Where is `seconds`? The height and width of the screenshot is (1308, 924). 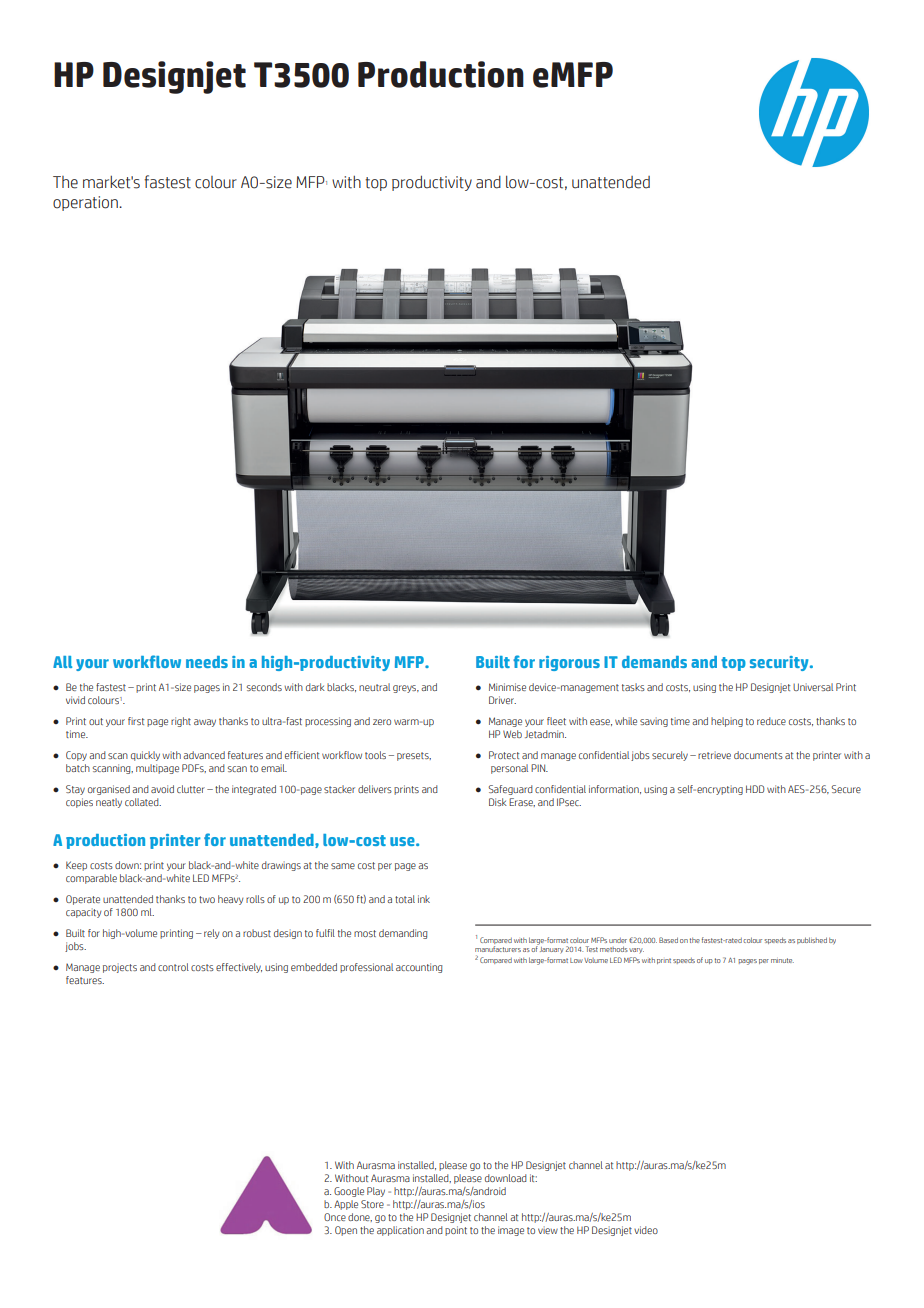
seconds is located at coordinates (264, 687).
